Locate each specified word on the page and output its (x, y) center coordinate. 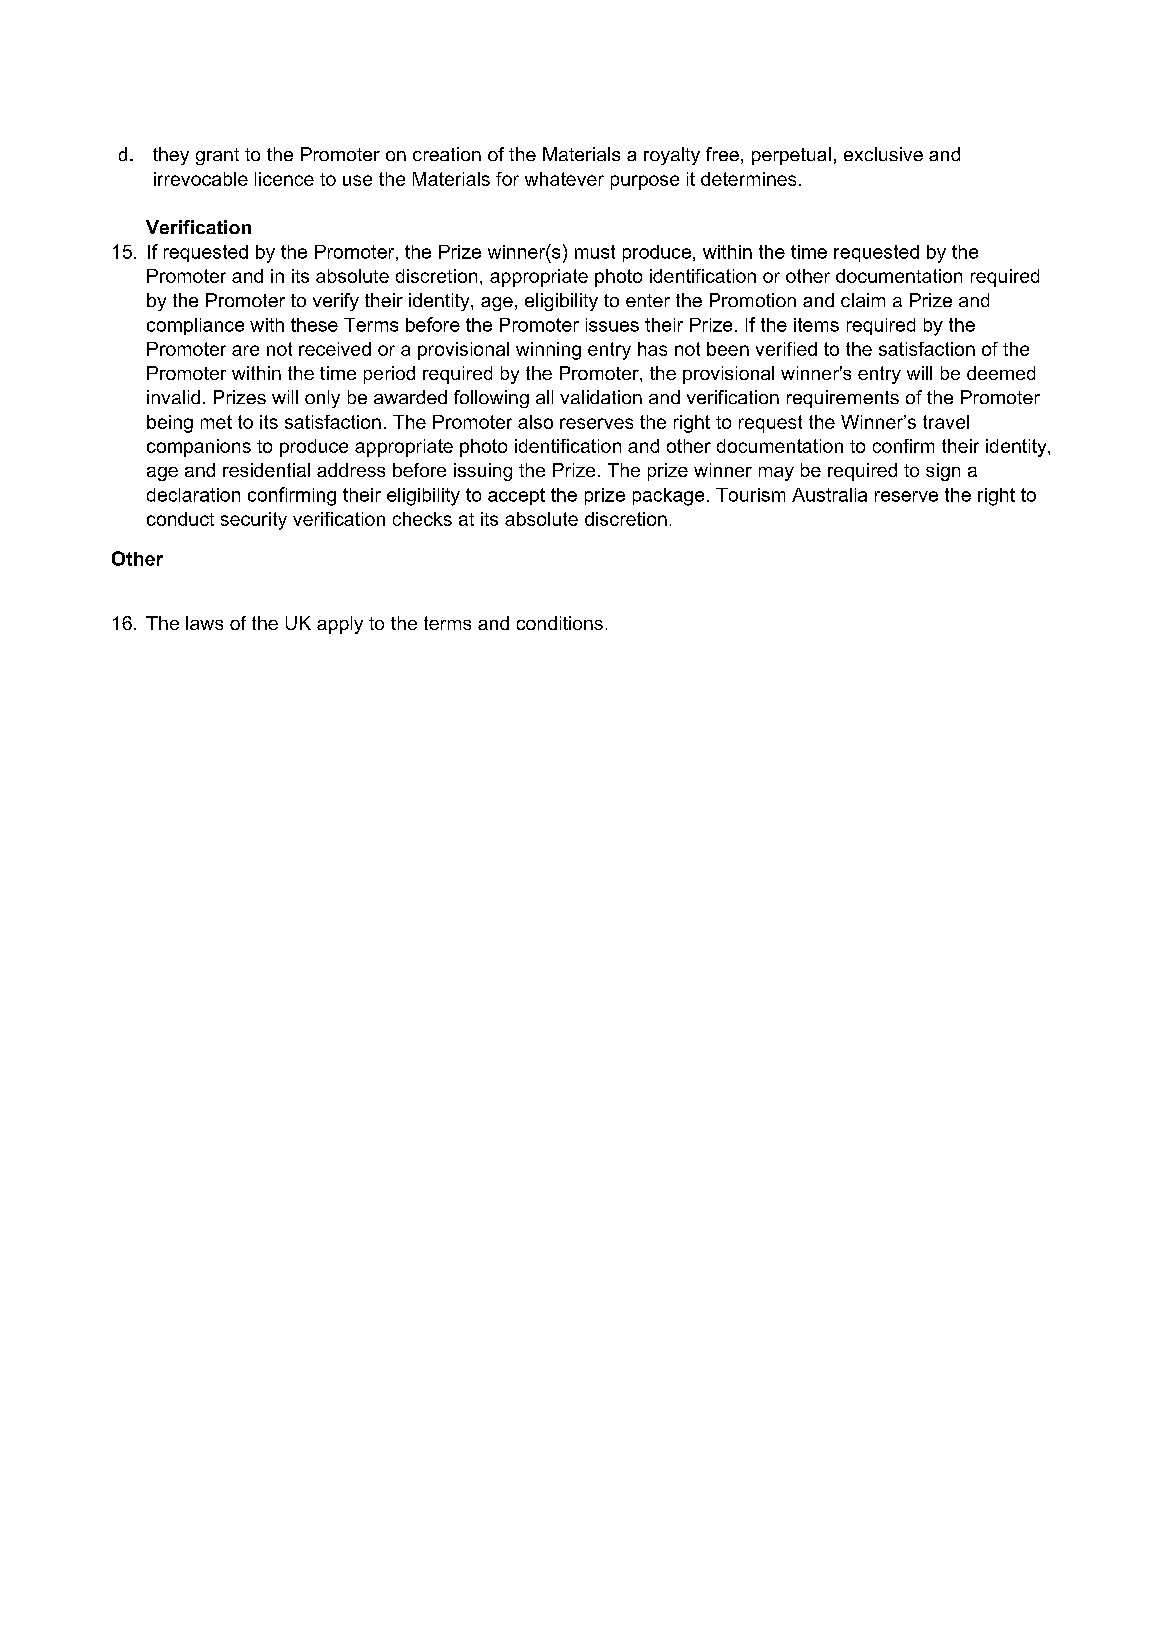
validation (601, 397)
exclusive (883, 154)
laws (204, 623)
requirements (843, 399)
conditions (560, 623)
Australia (829, 495)
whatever (564, 179)
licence (284, 179)
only (322, 399)
